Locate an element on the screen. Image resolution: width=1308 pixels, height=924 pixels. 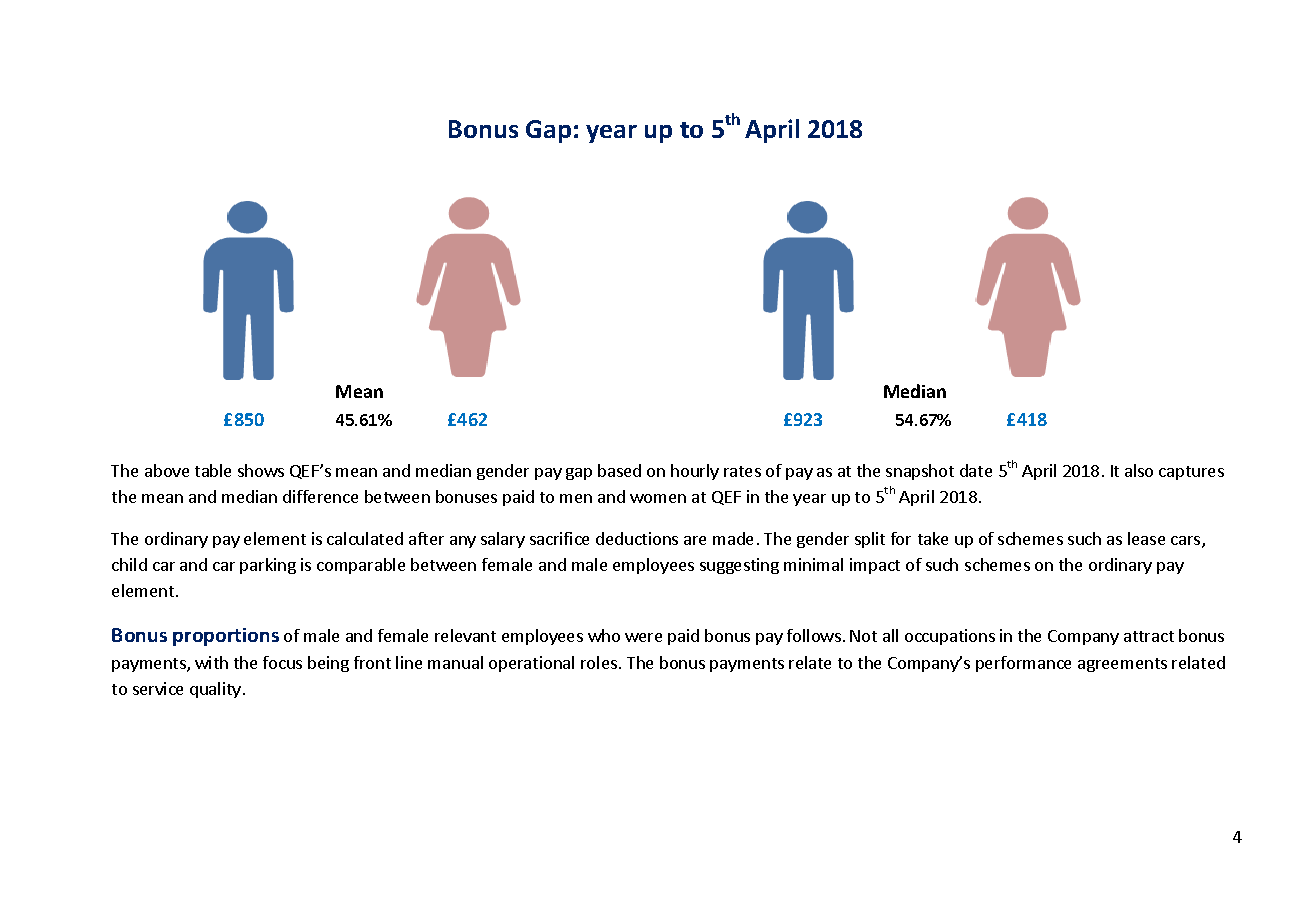
shows is located at coordinates (261, 470).
